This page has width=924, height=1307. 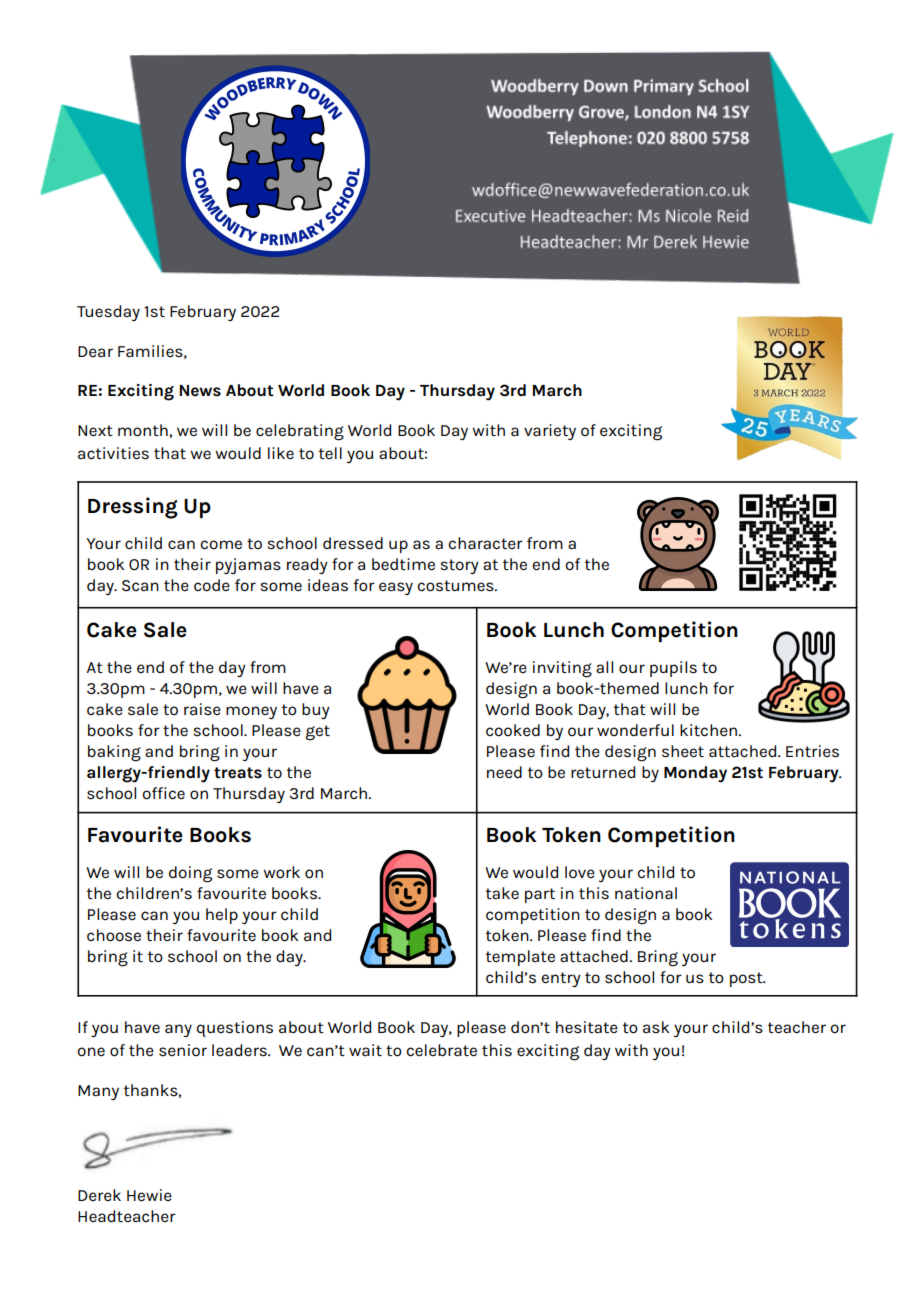 I want to click on variety, so click(x=550, y=432).
